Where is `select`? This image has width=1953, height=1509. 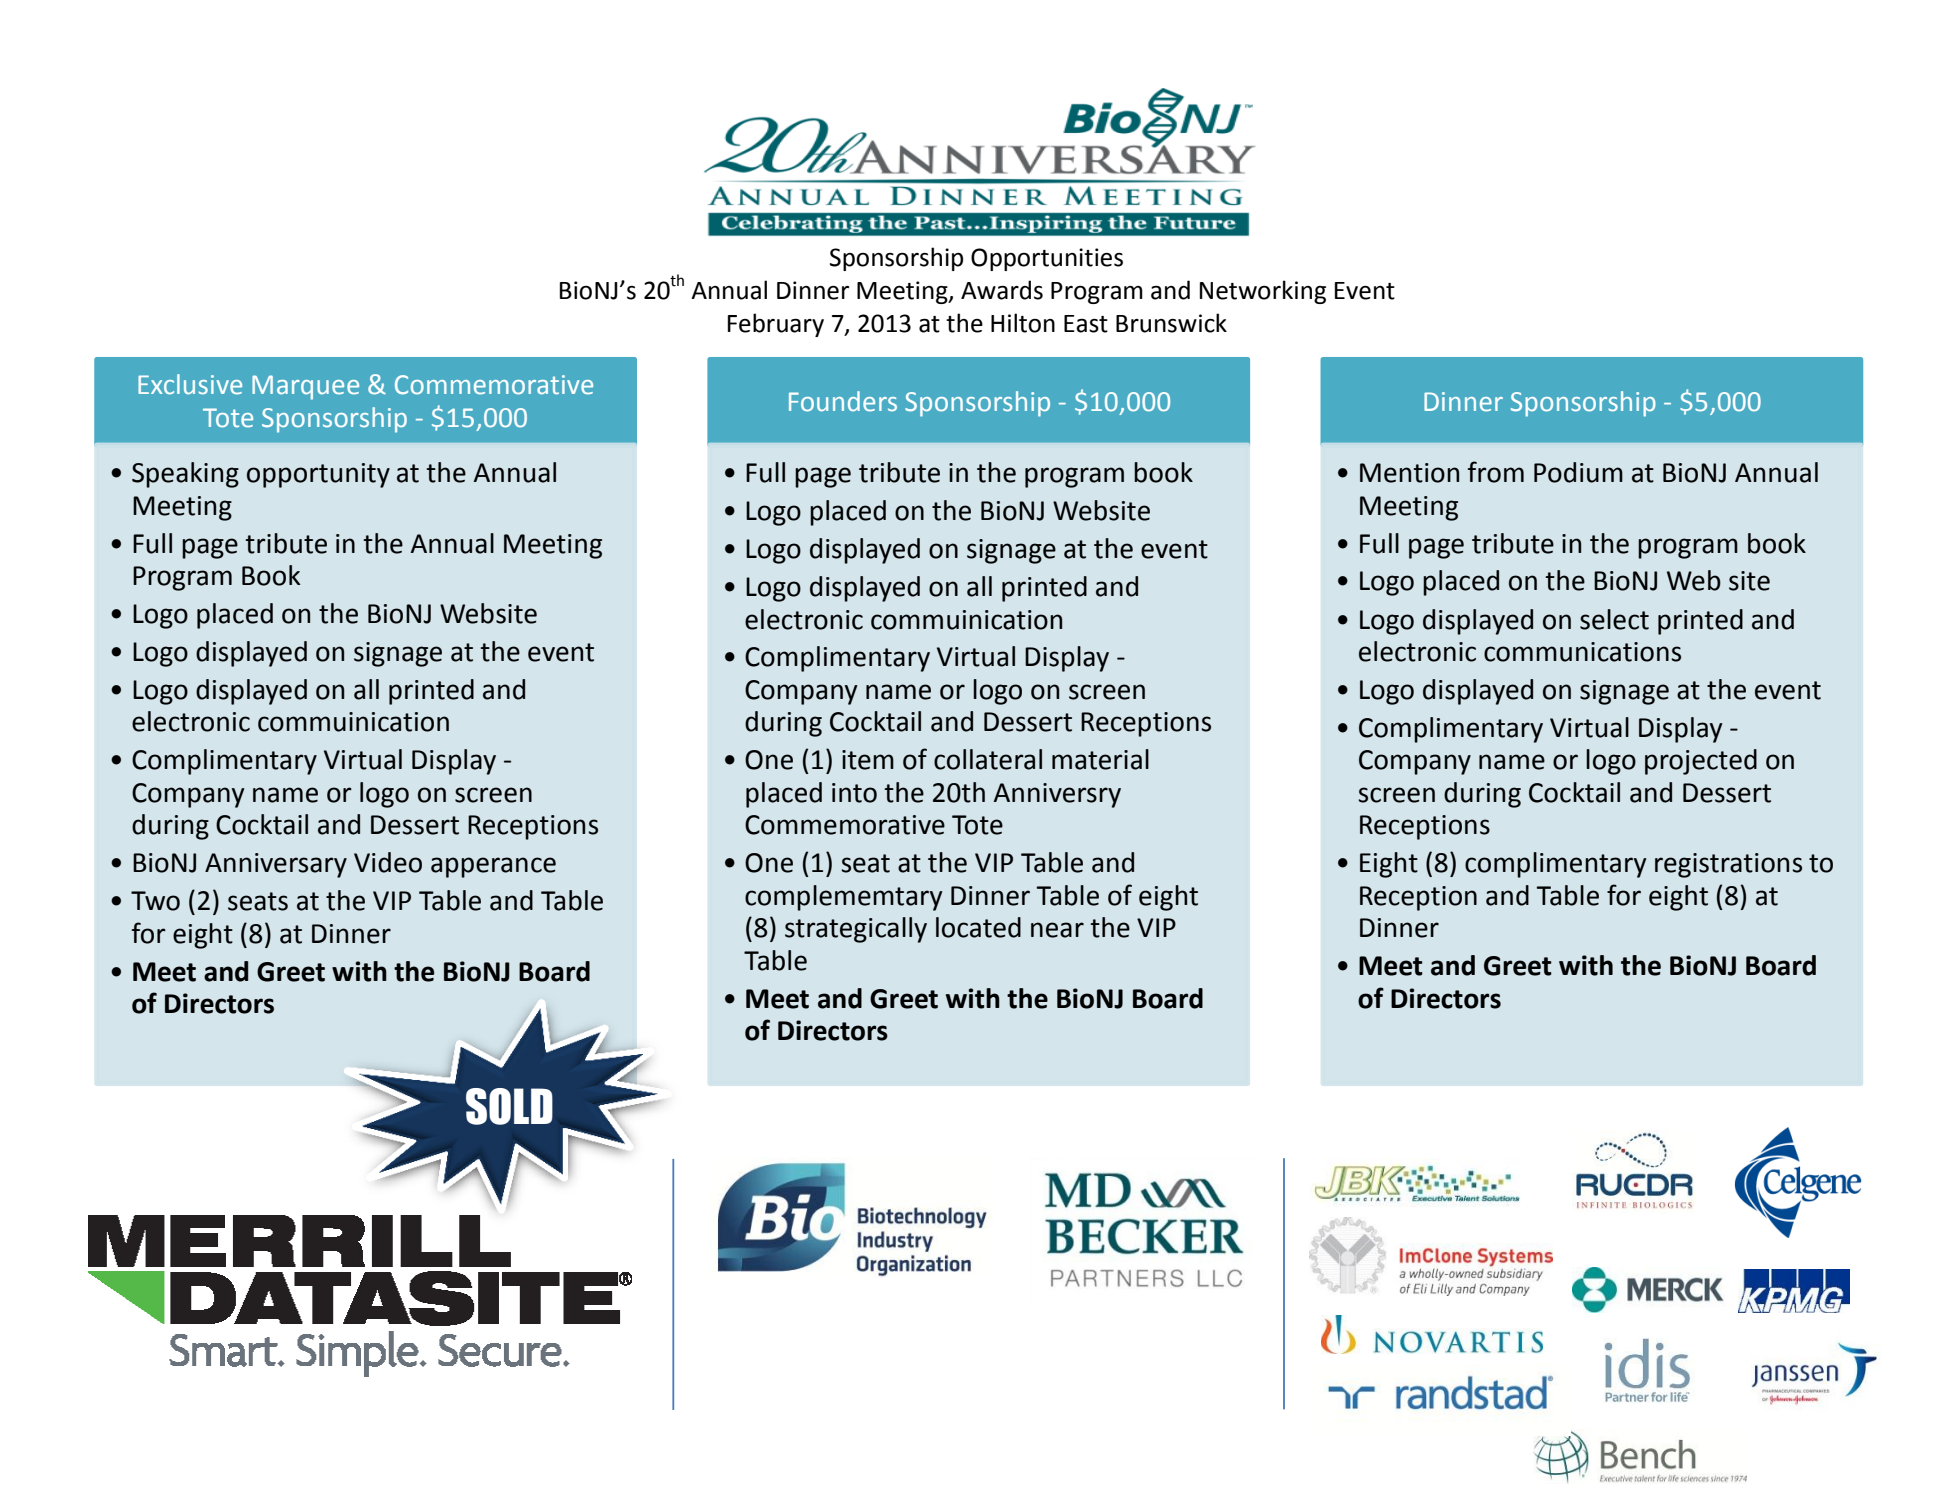 select is located at coordinates (1614, 619).
